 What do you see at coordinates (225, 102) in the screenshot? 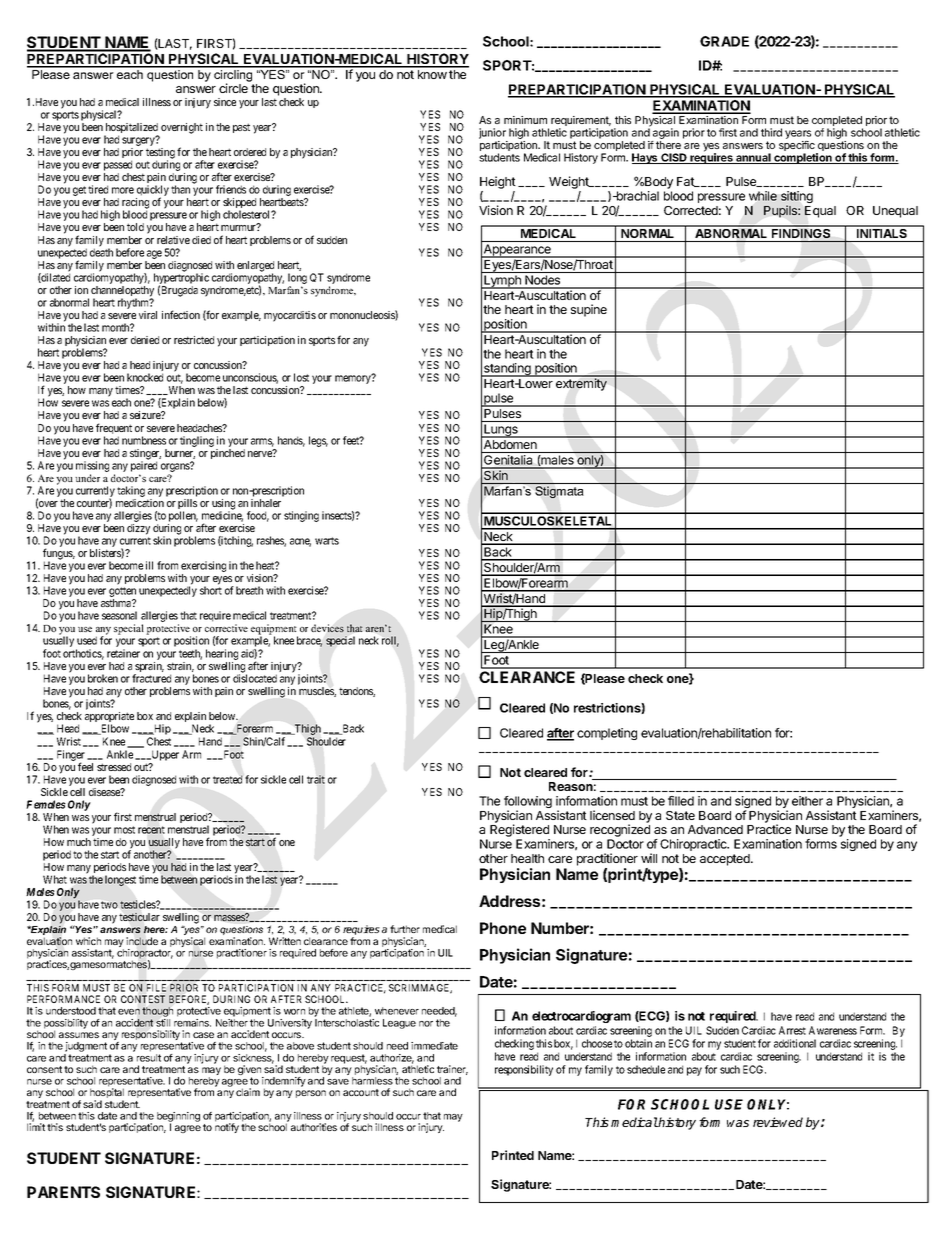
I see `since` at bounding box center [225, 102].
